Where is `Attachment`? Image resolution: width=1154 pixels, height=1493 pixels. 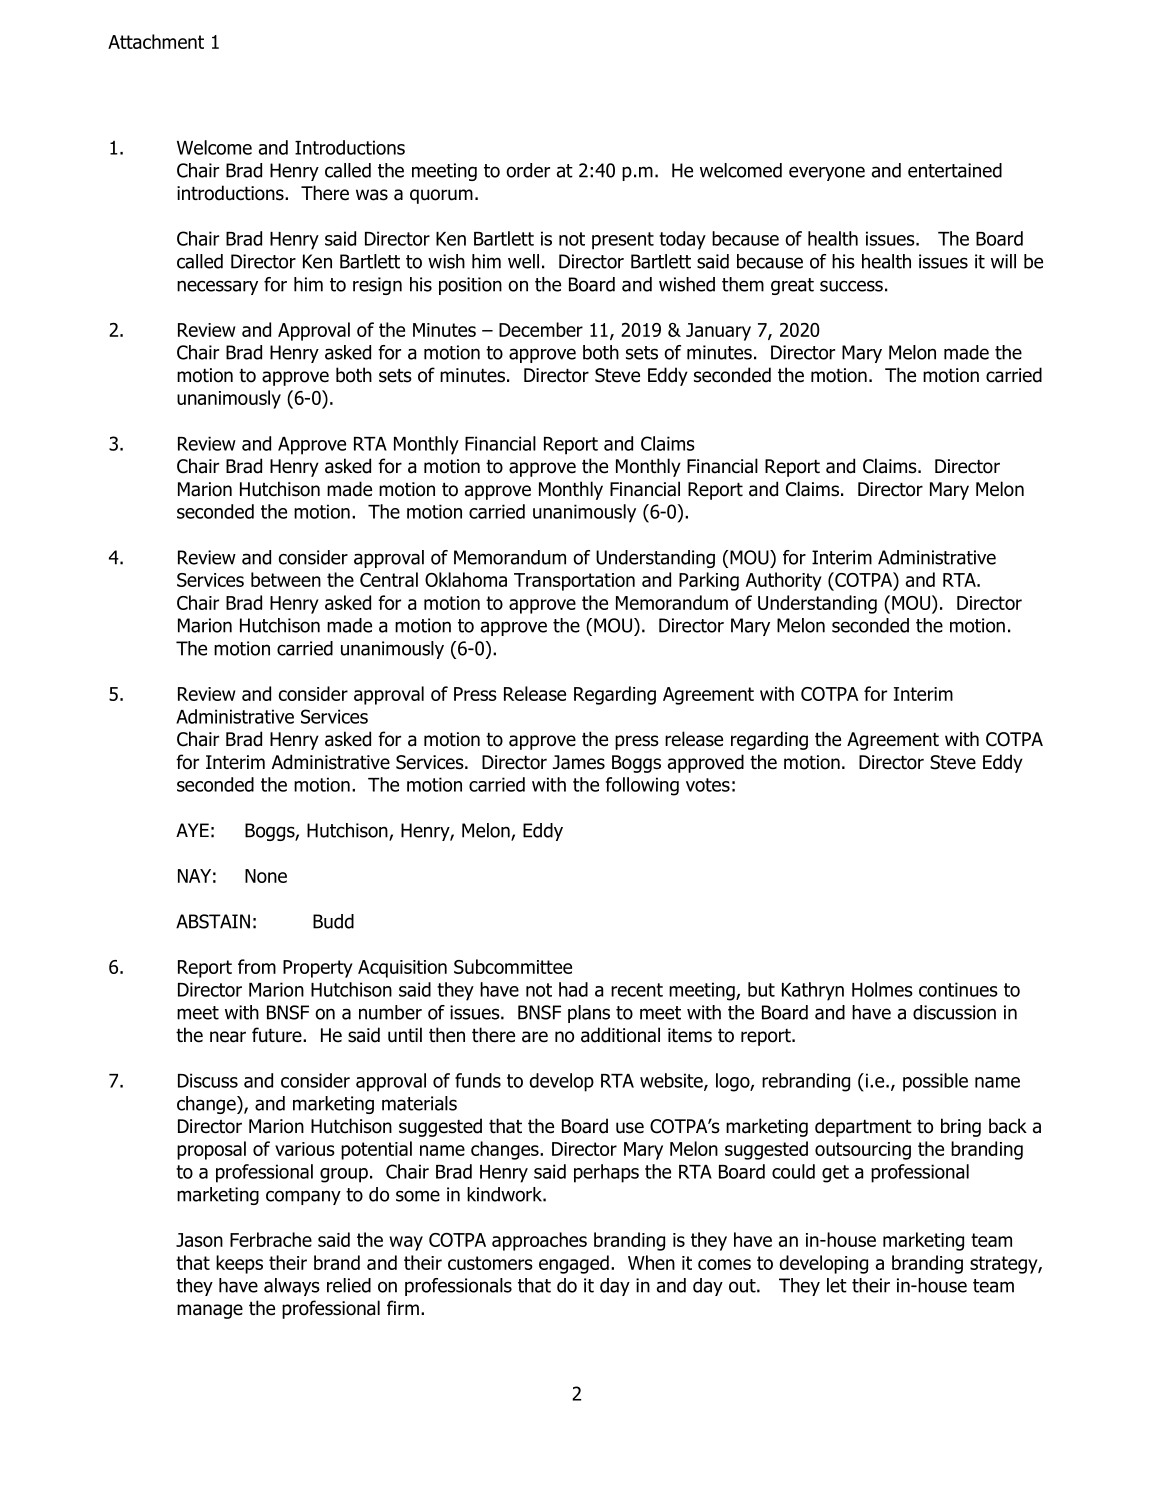
Attachment is located at coordinates (156, 41).
